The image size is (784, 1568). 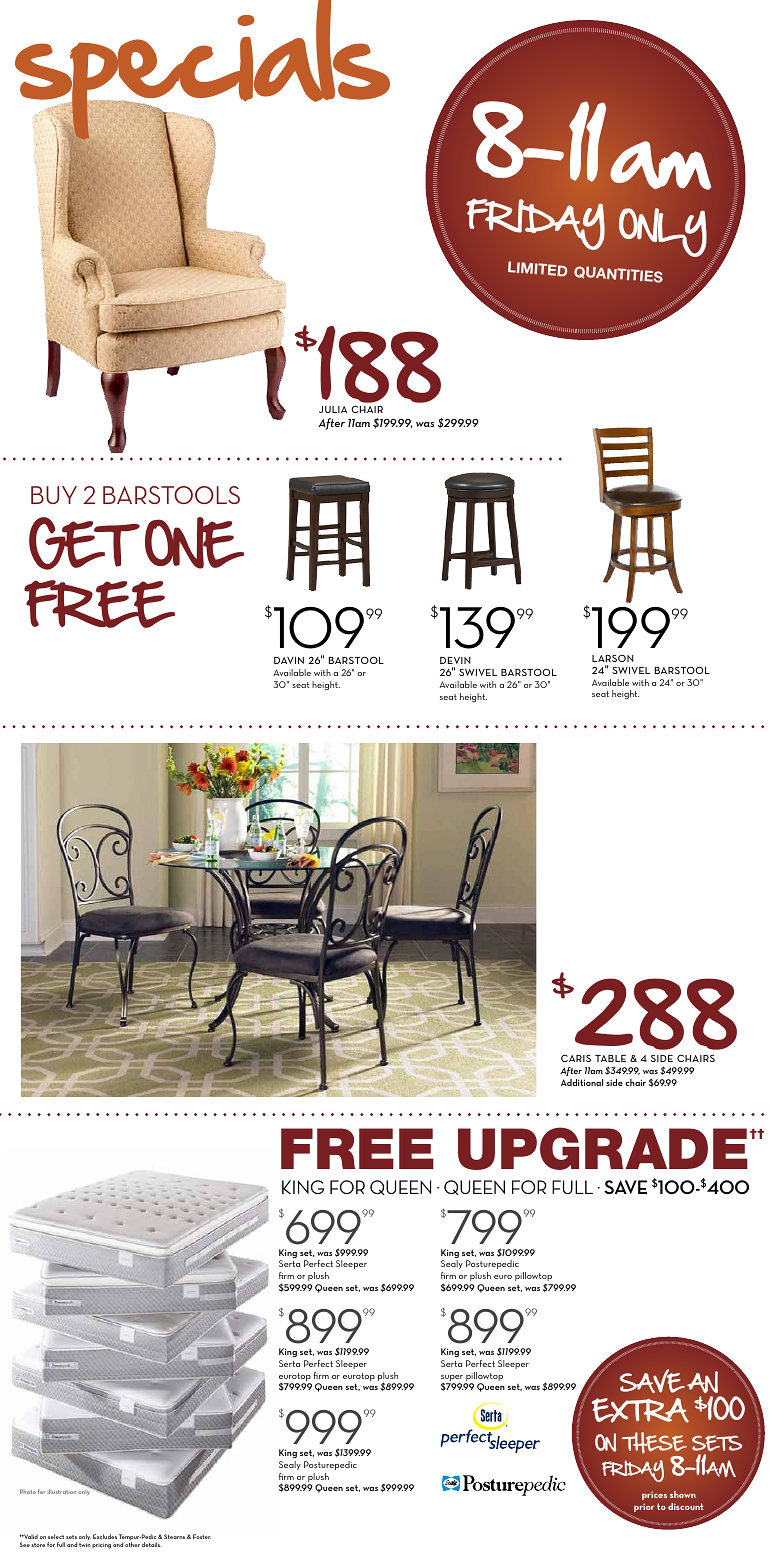 What do you see at coordinates (613, 658) in the page?
I see `larson` at bounding box center [613, 658].
